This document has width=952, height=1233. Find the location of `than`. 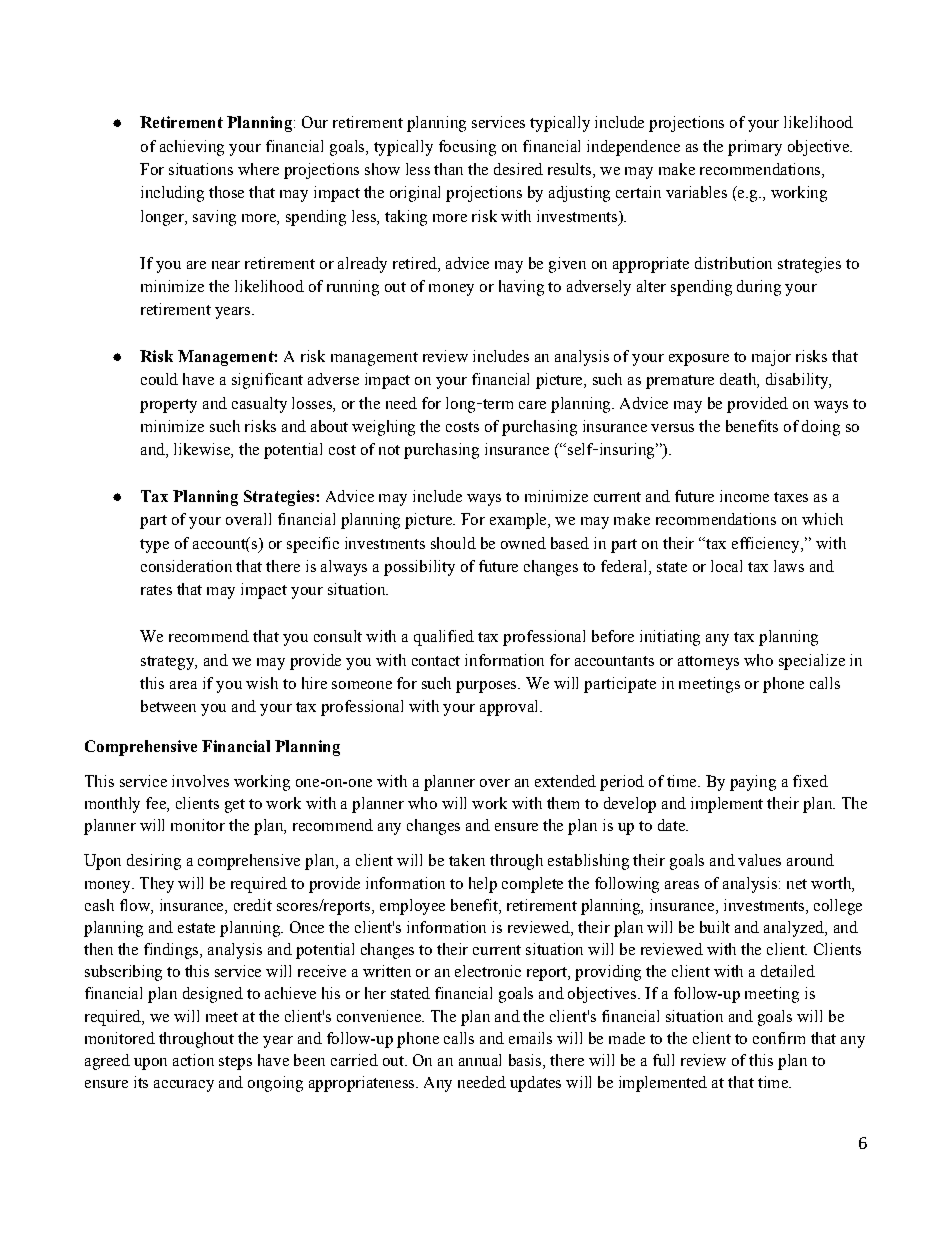

than is located at coordinates (448, 169).
